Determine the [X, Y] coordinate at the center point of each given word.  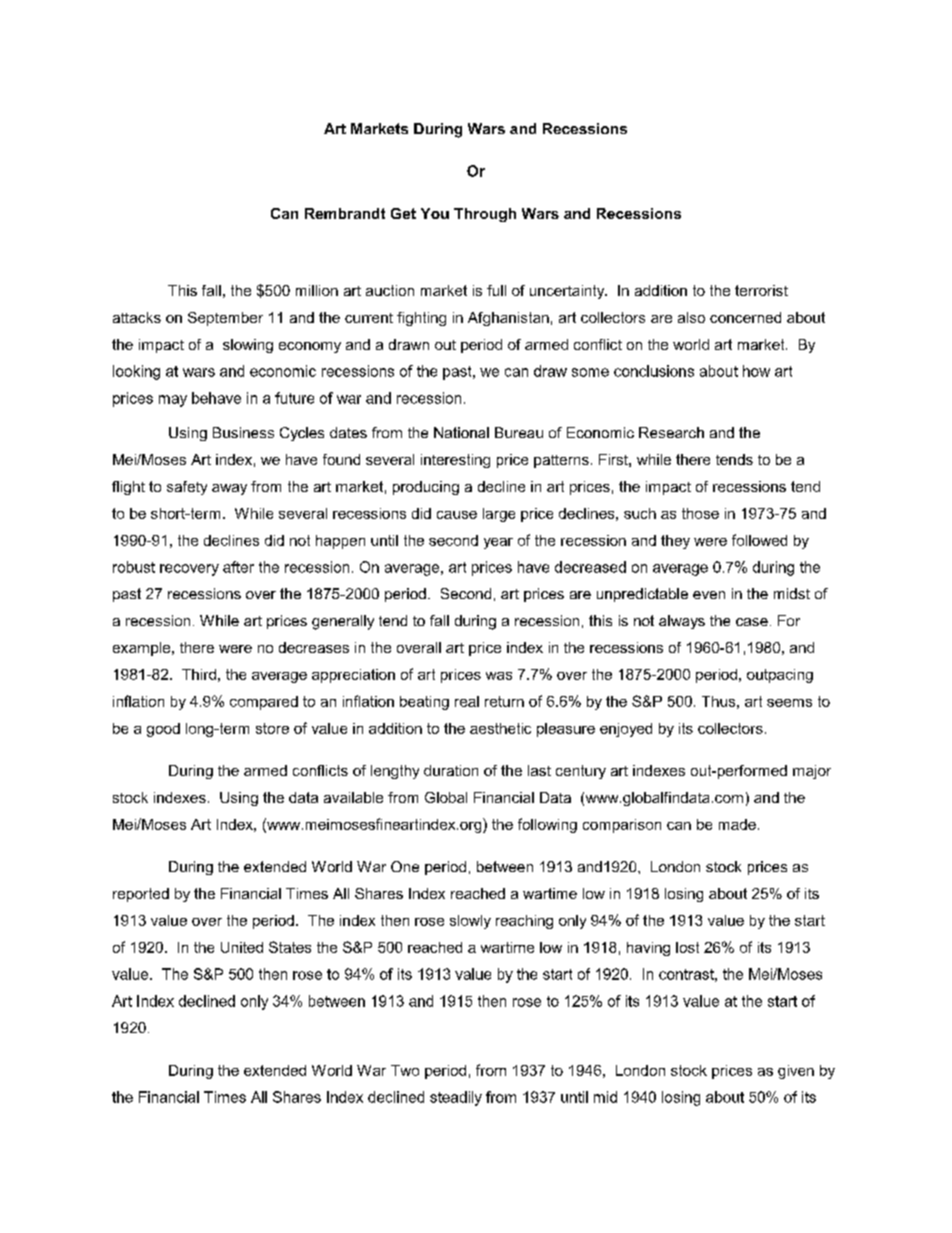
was [499, 676]
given [796, 1072]
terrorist [761, 290]
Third [199, 674]
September [225, 319]
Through [485, 215]
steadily [456, 1098]
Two [405, 1070]
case [752, 622]
